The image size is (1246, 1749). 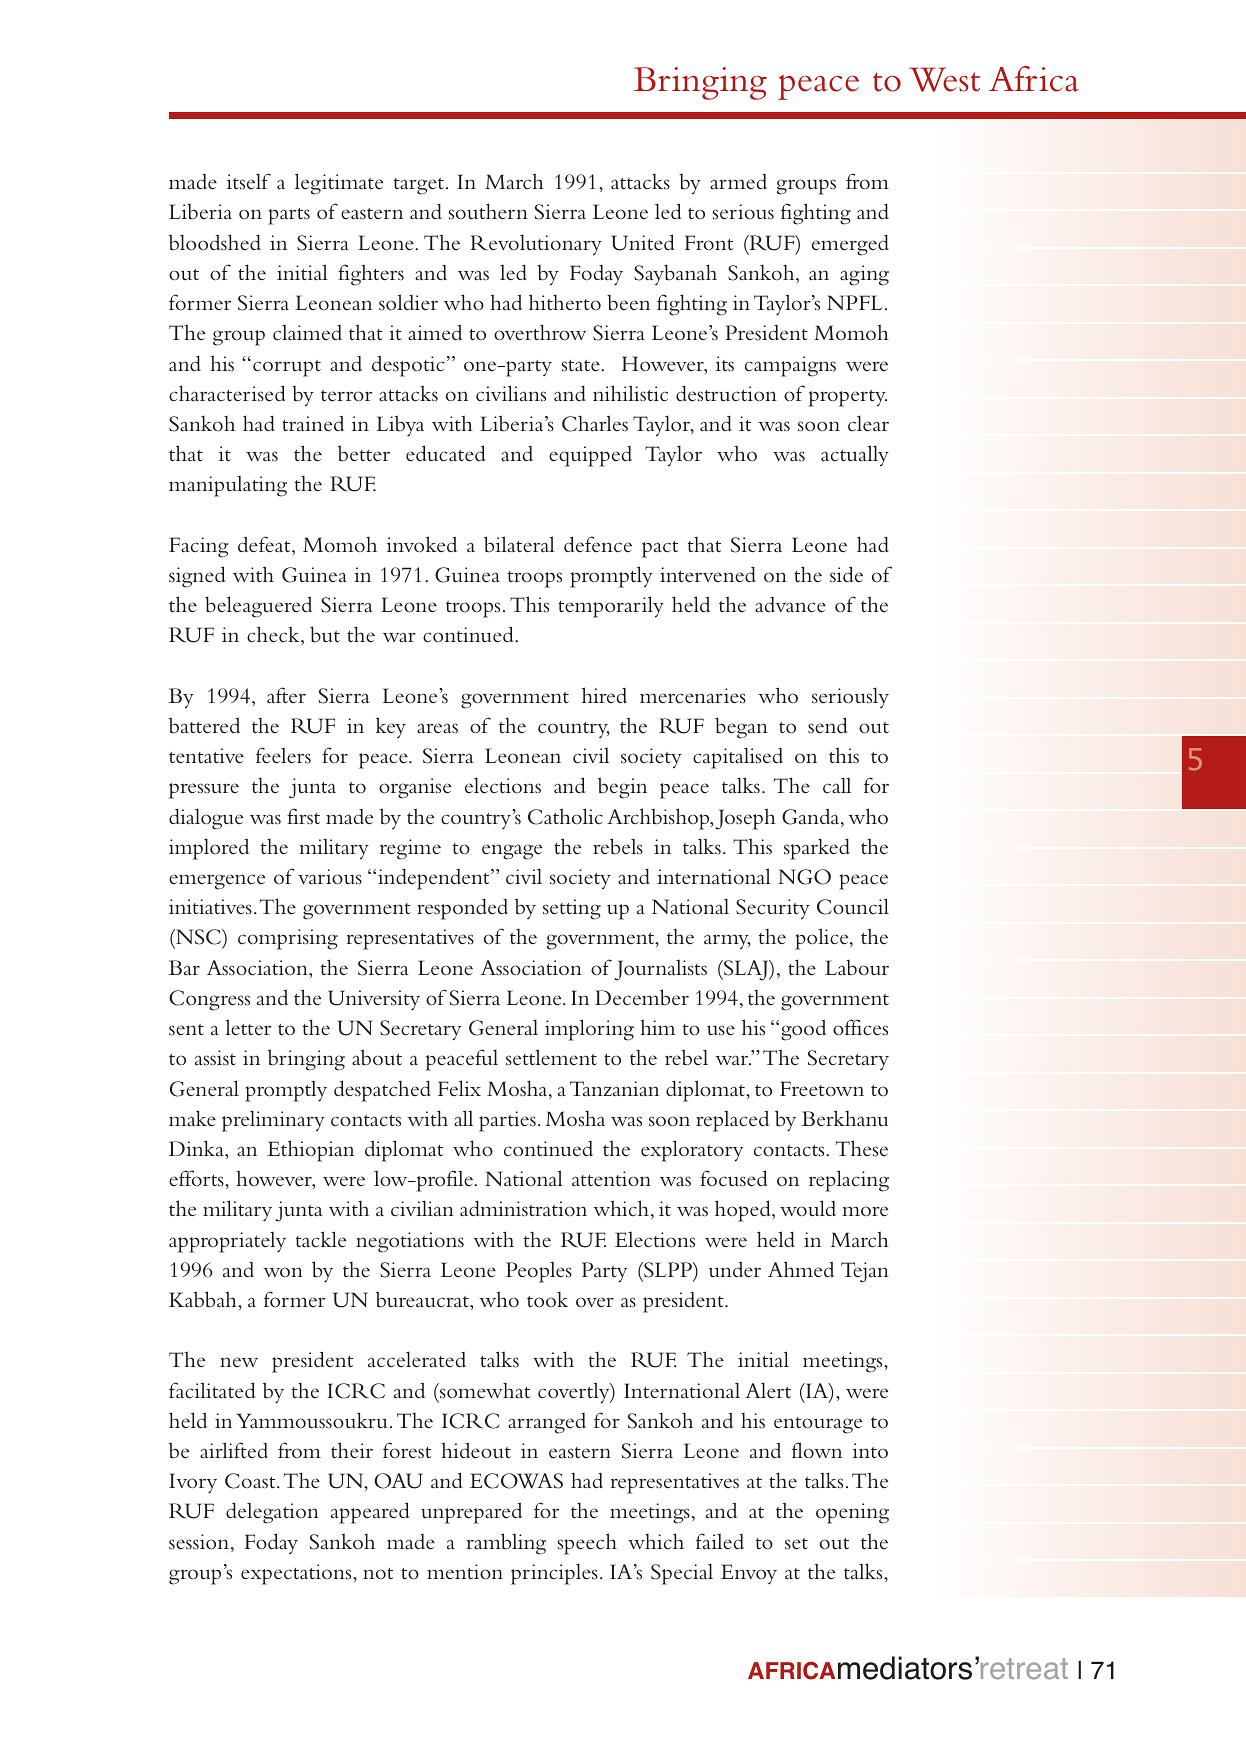 I want to click on itself, so click(x=249, y=181).
